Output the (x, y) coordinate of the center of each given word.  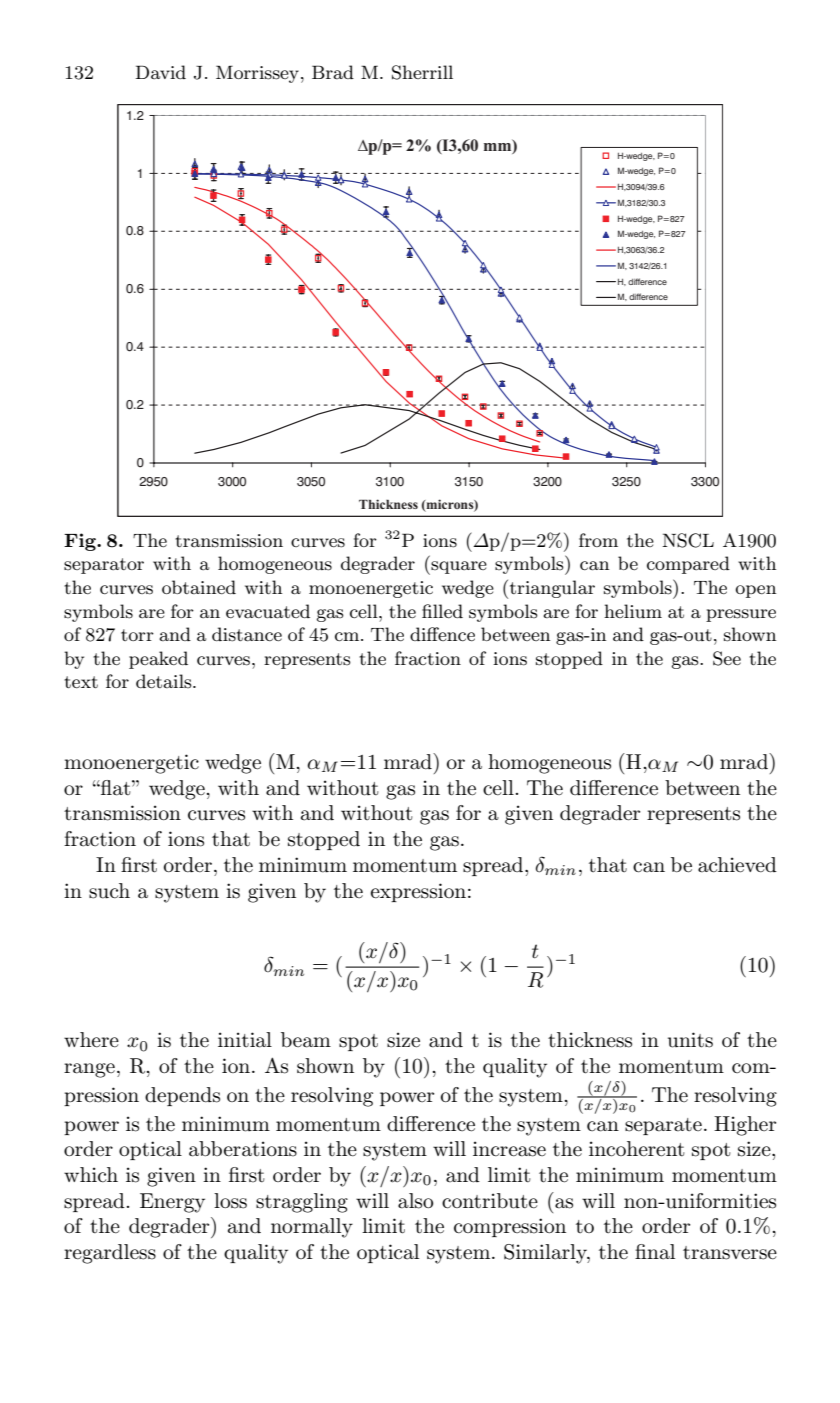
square (458, 568)
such (109, 891)
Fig (81, 542)
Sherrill (422, 72)
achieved (737, 865)
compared (688, 565)
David (161, 72)
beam (306, 1040)
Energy (172, 1203)
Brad (333, 72)
